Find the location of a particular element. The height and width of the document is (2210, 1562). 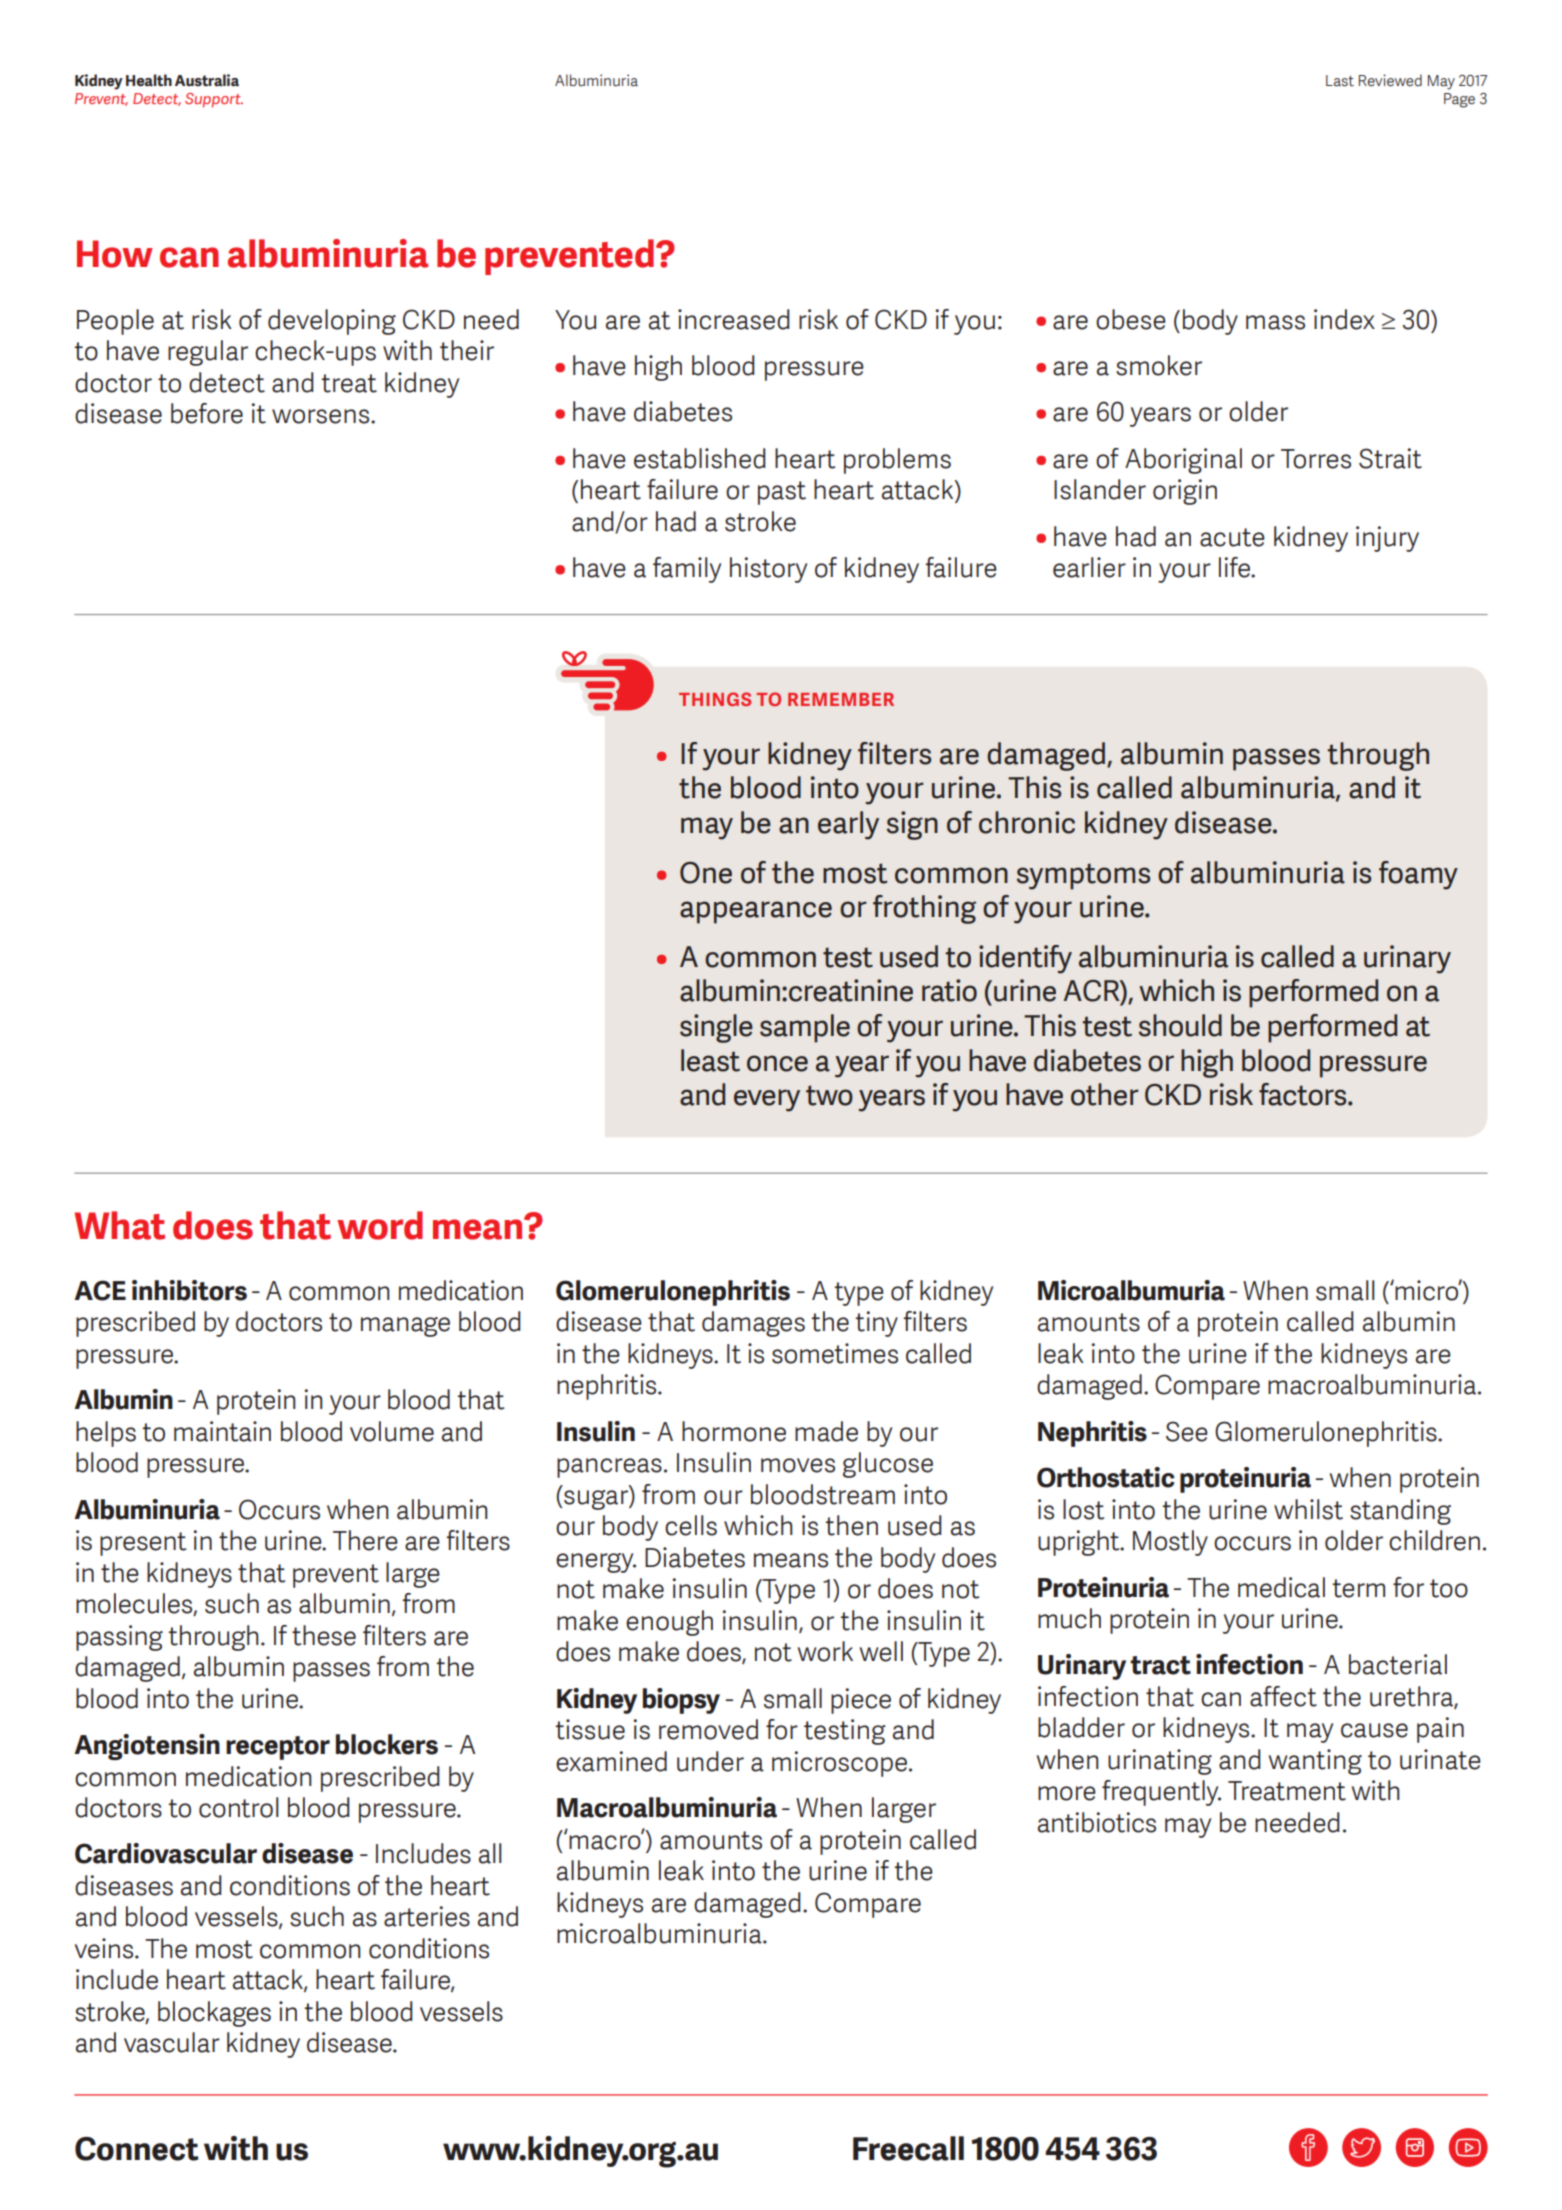

medical is located at coordinates (1281, 1587).
